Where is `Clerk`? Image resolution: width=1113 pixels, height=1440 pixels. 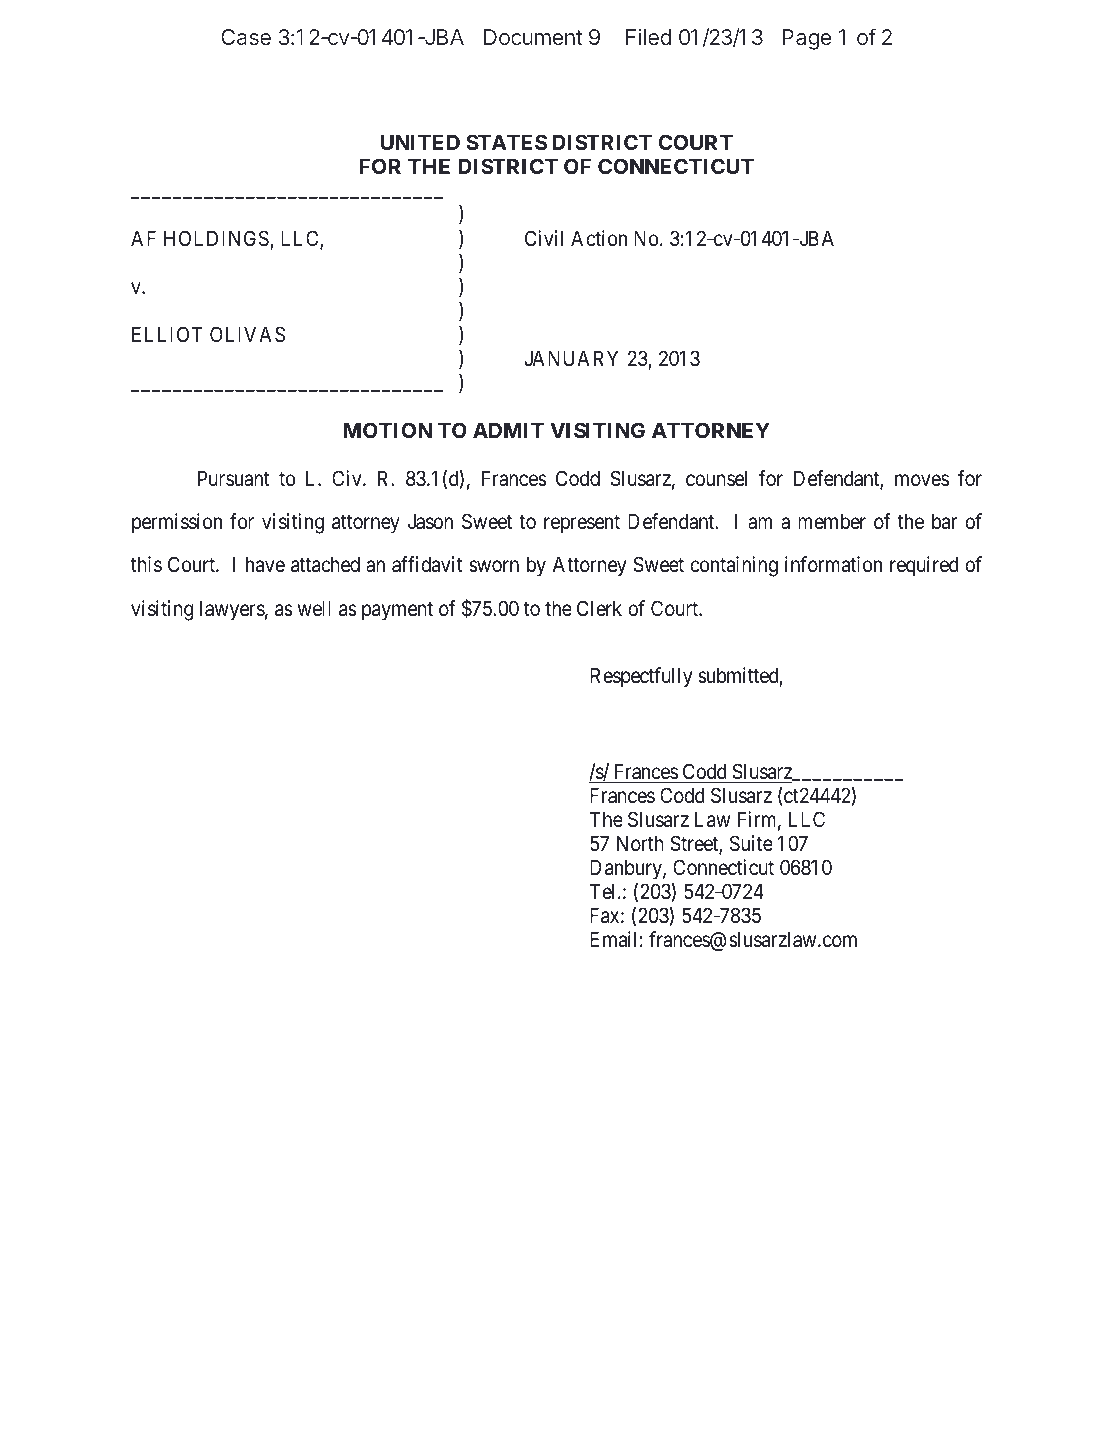 Clerk is located at coordinates (599, 608).
